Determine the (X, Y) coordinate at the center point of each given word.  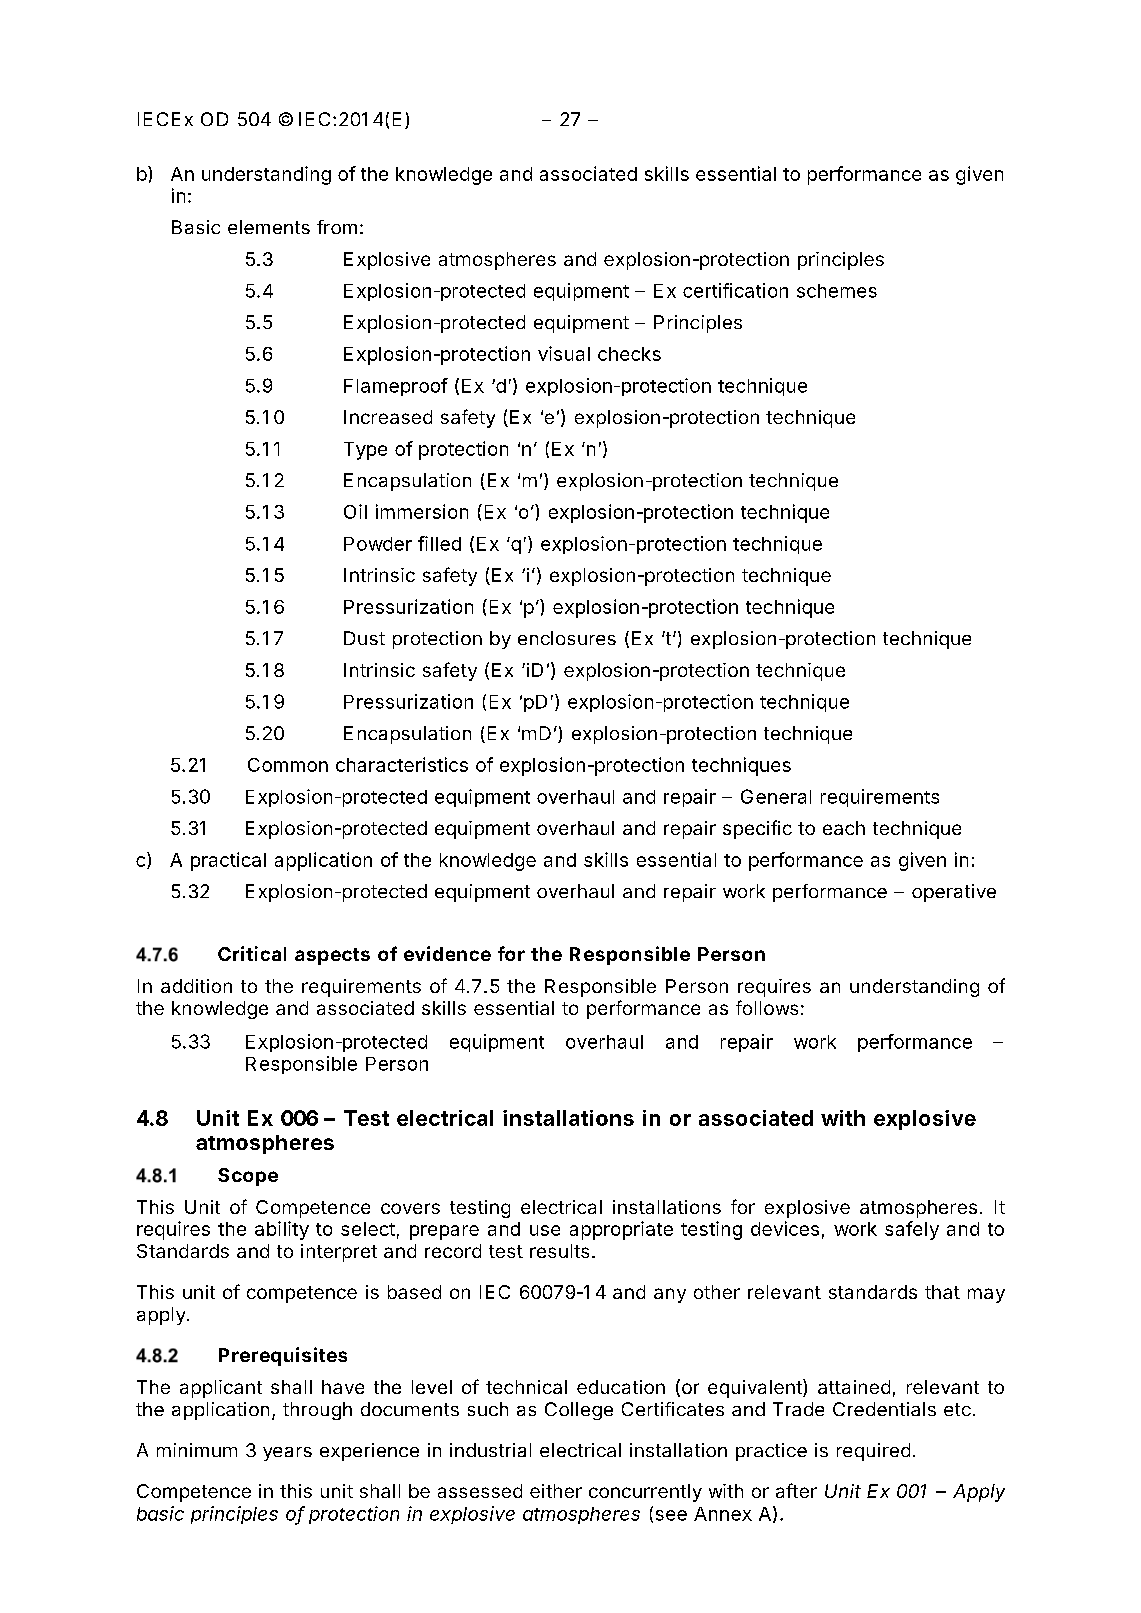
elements (269, 227)
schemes (837, 291)
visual (564, 353)
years (287, 1454)
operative (954, 893)
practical (228, 861)
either (556, 1491)
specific (757, 829)
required (873, 1452)
